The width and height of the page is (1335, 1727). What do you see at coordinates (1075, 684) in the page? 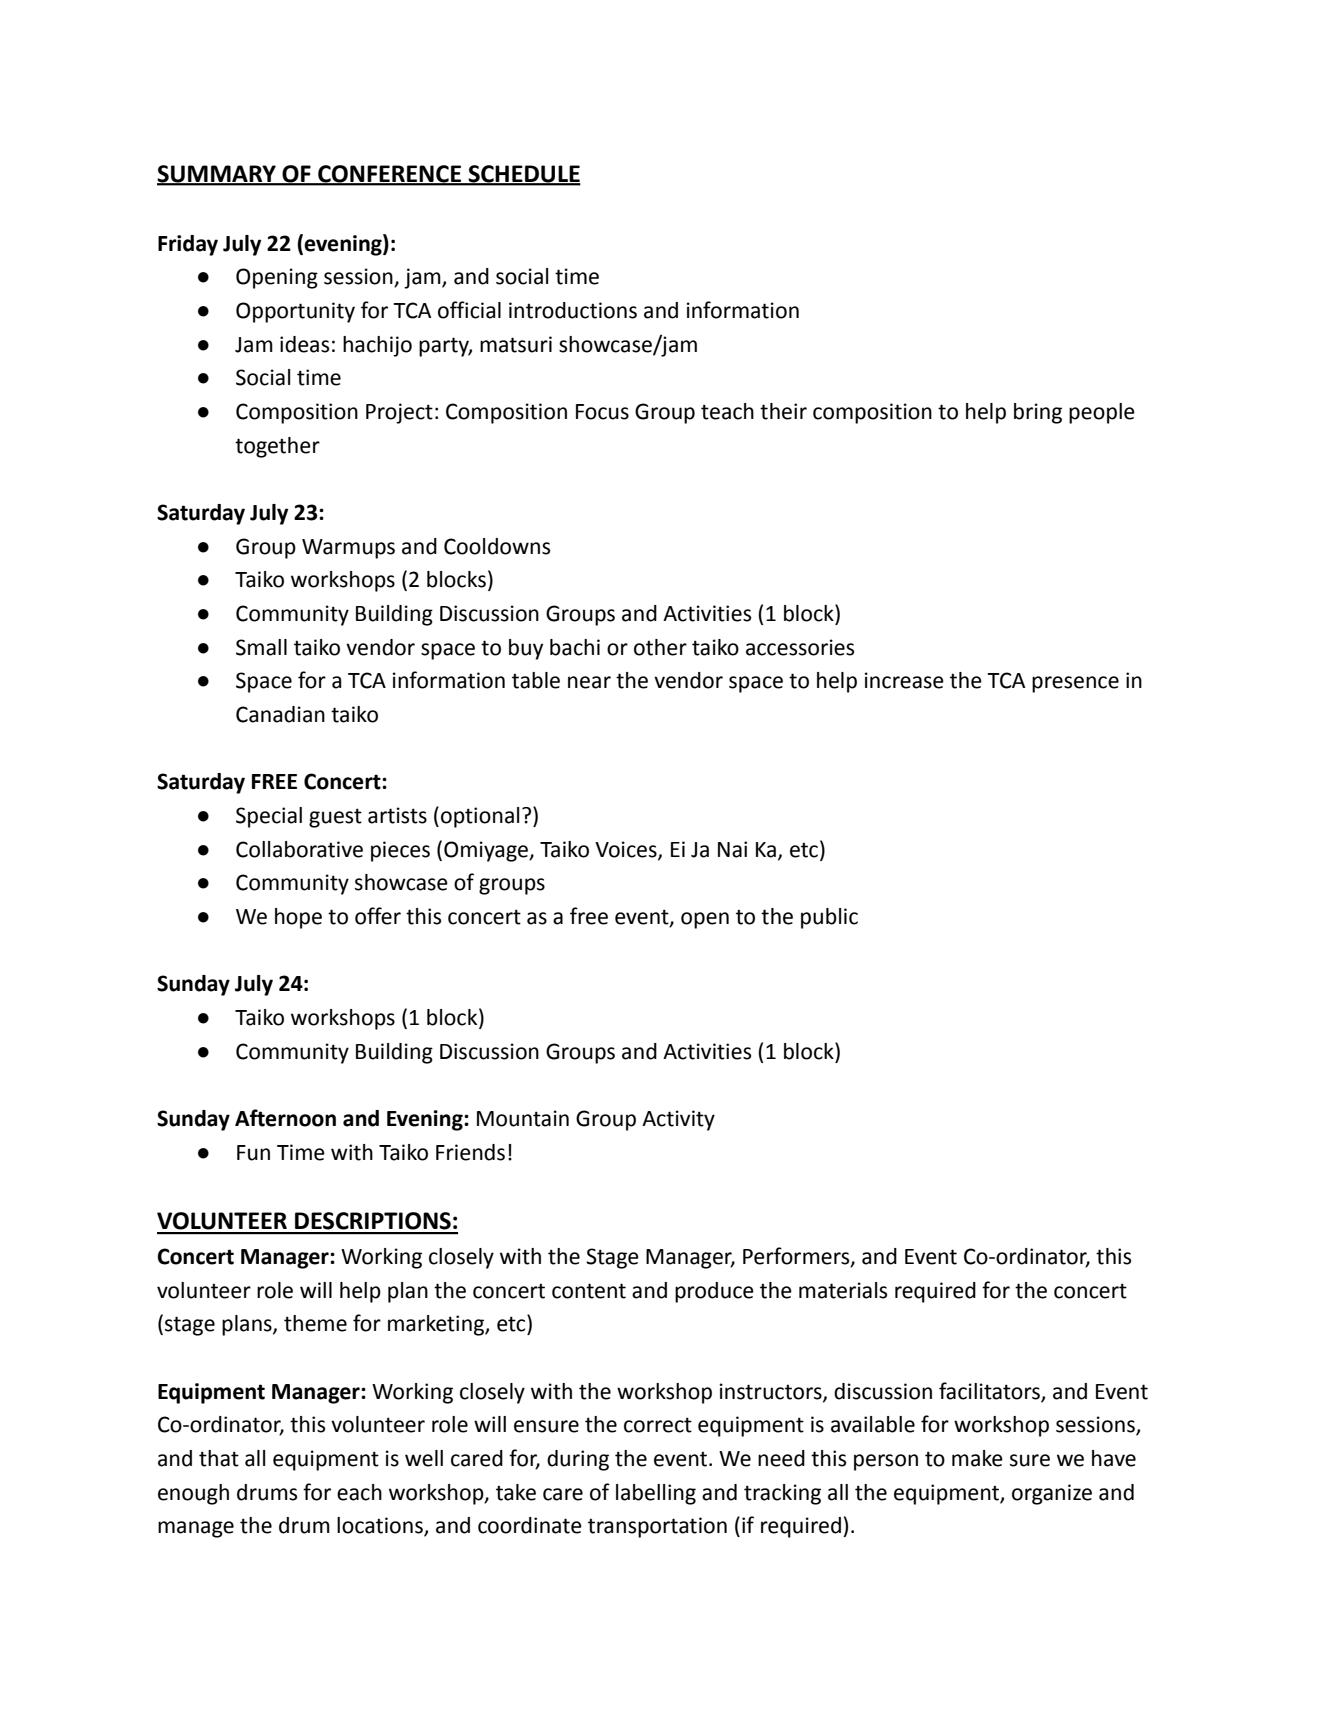
I see `presence` at bounding box center [1075, 684].
